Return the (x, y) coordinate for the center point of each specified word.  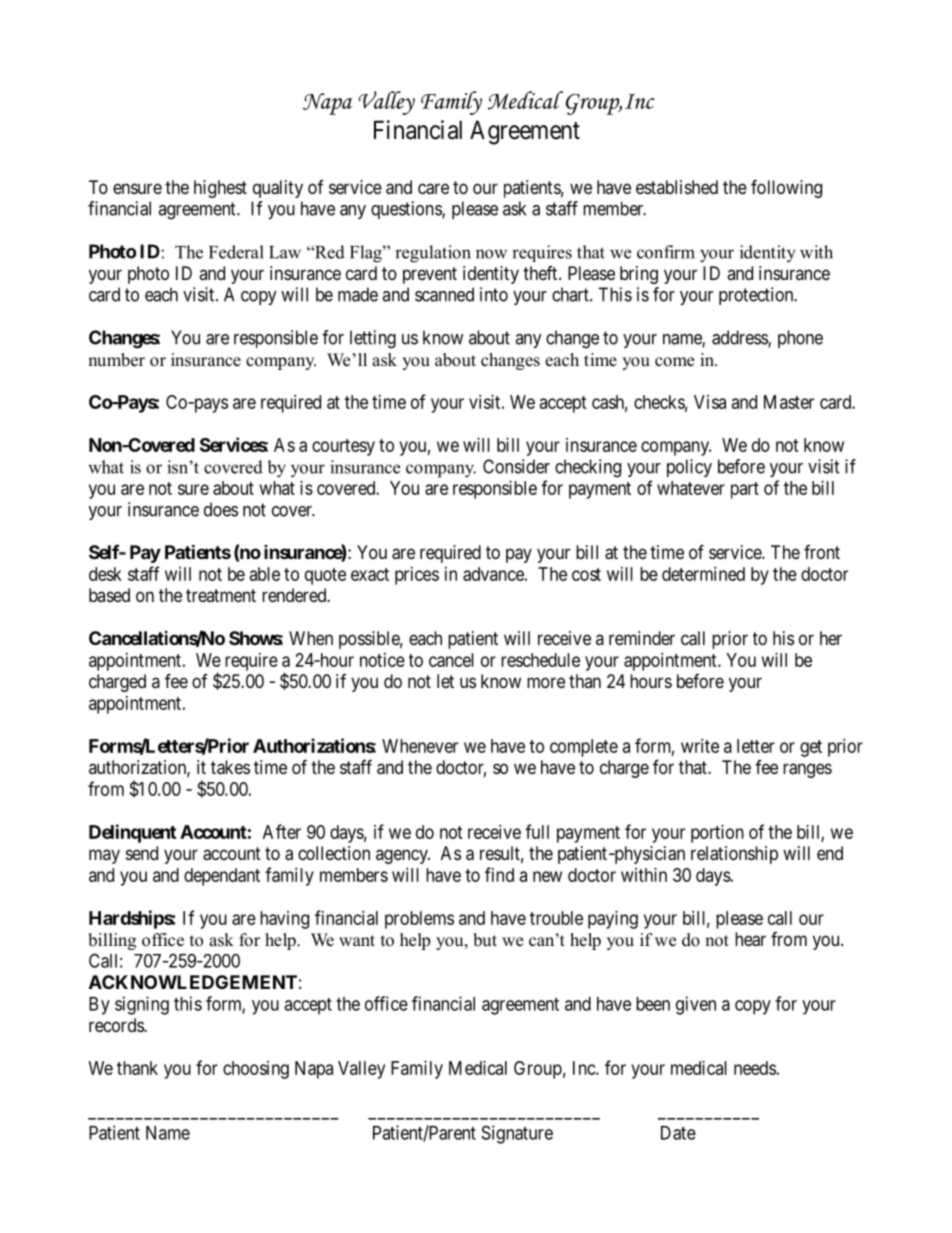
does (221, 509)
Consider (516, 466)
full (537, 831)
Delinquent (132, 833)
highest (220, 189)
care (433, 189)
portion (717, 834)
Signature (517, 1134)
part (745, 490)
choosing (256, 1070)
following (786, 188)
